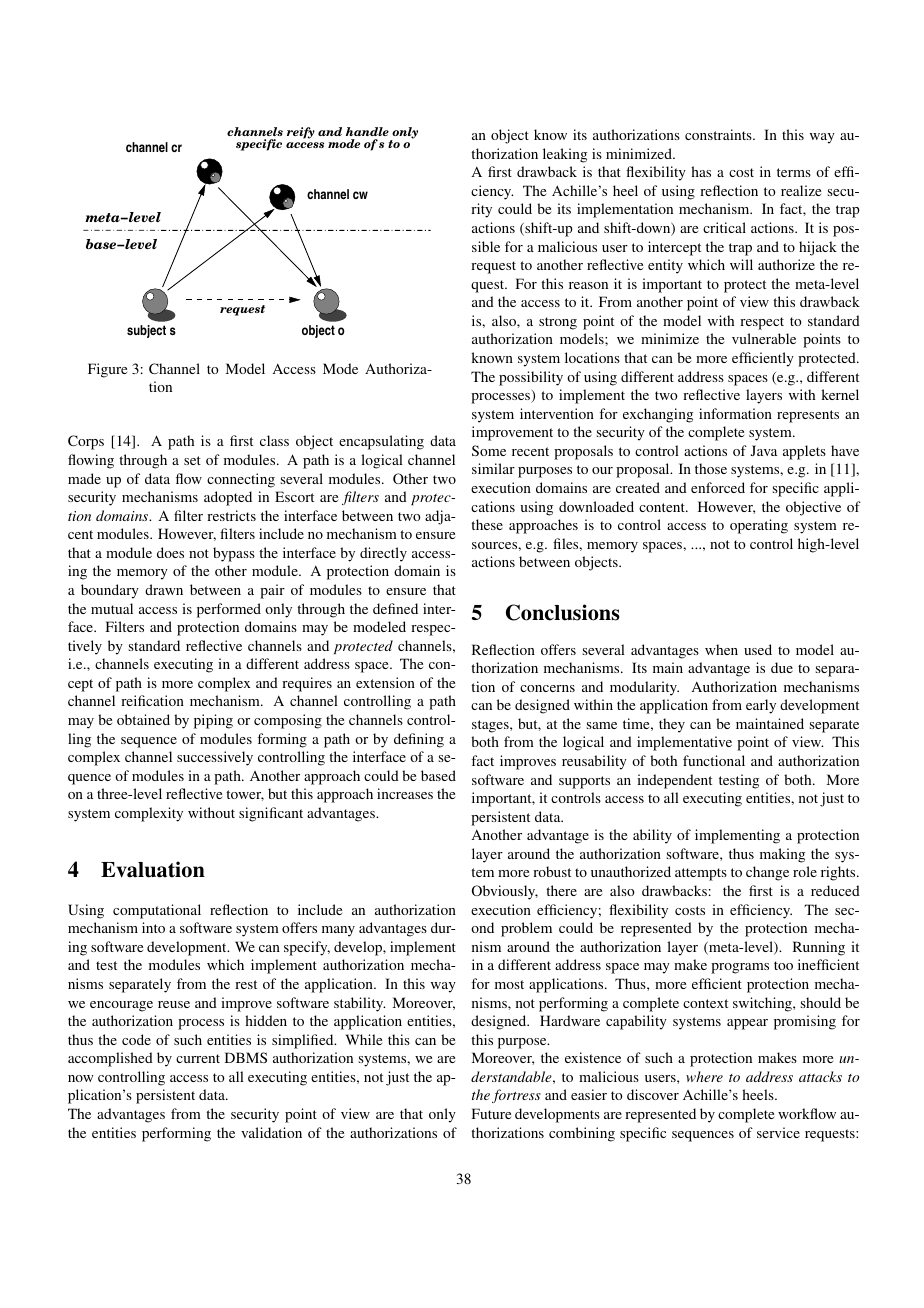 The image size is (924, 1308). I want to click on operating, so click(759, 526).
